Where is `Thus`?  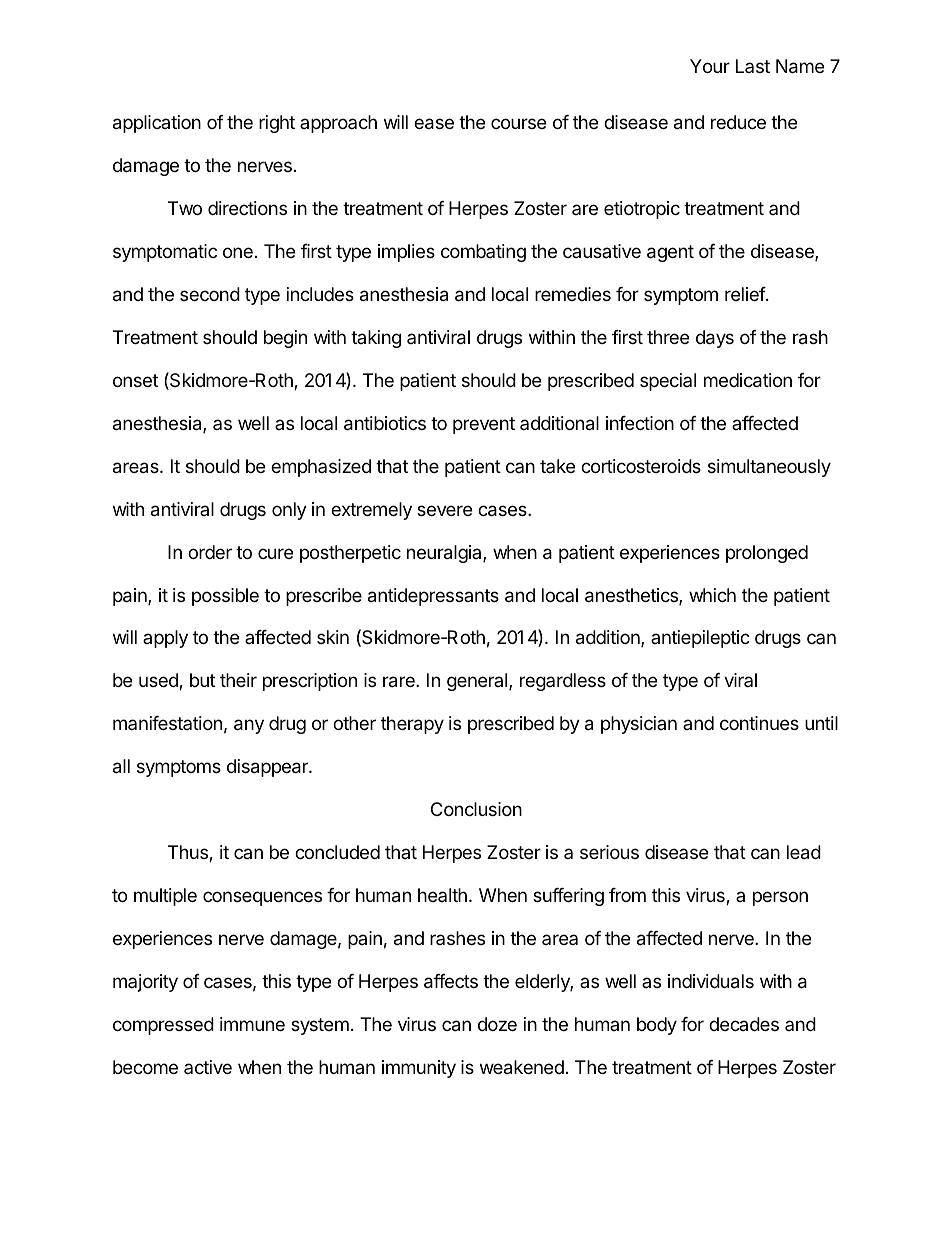 Thus is located at coordinates (189, 853).
